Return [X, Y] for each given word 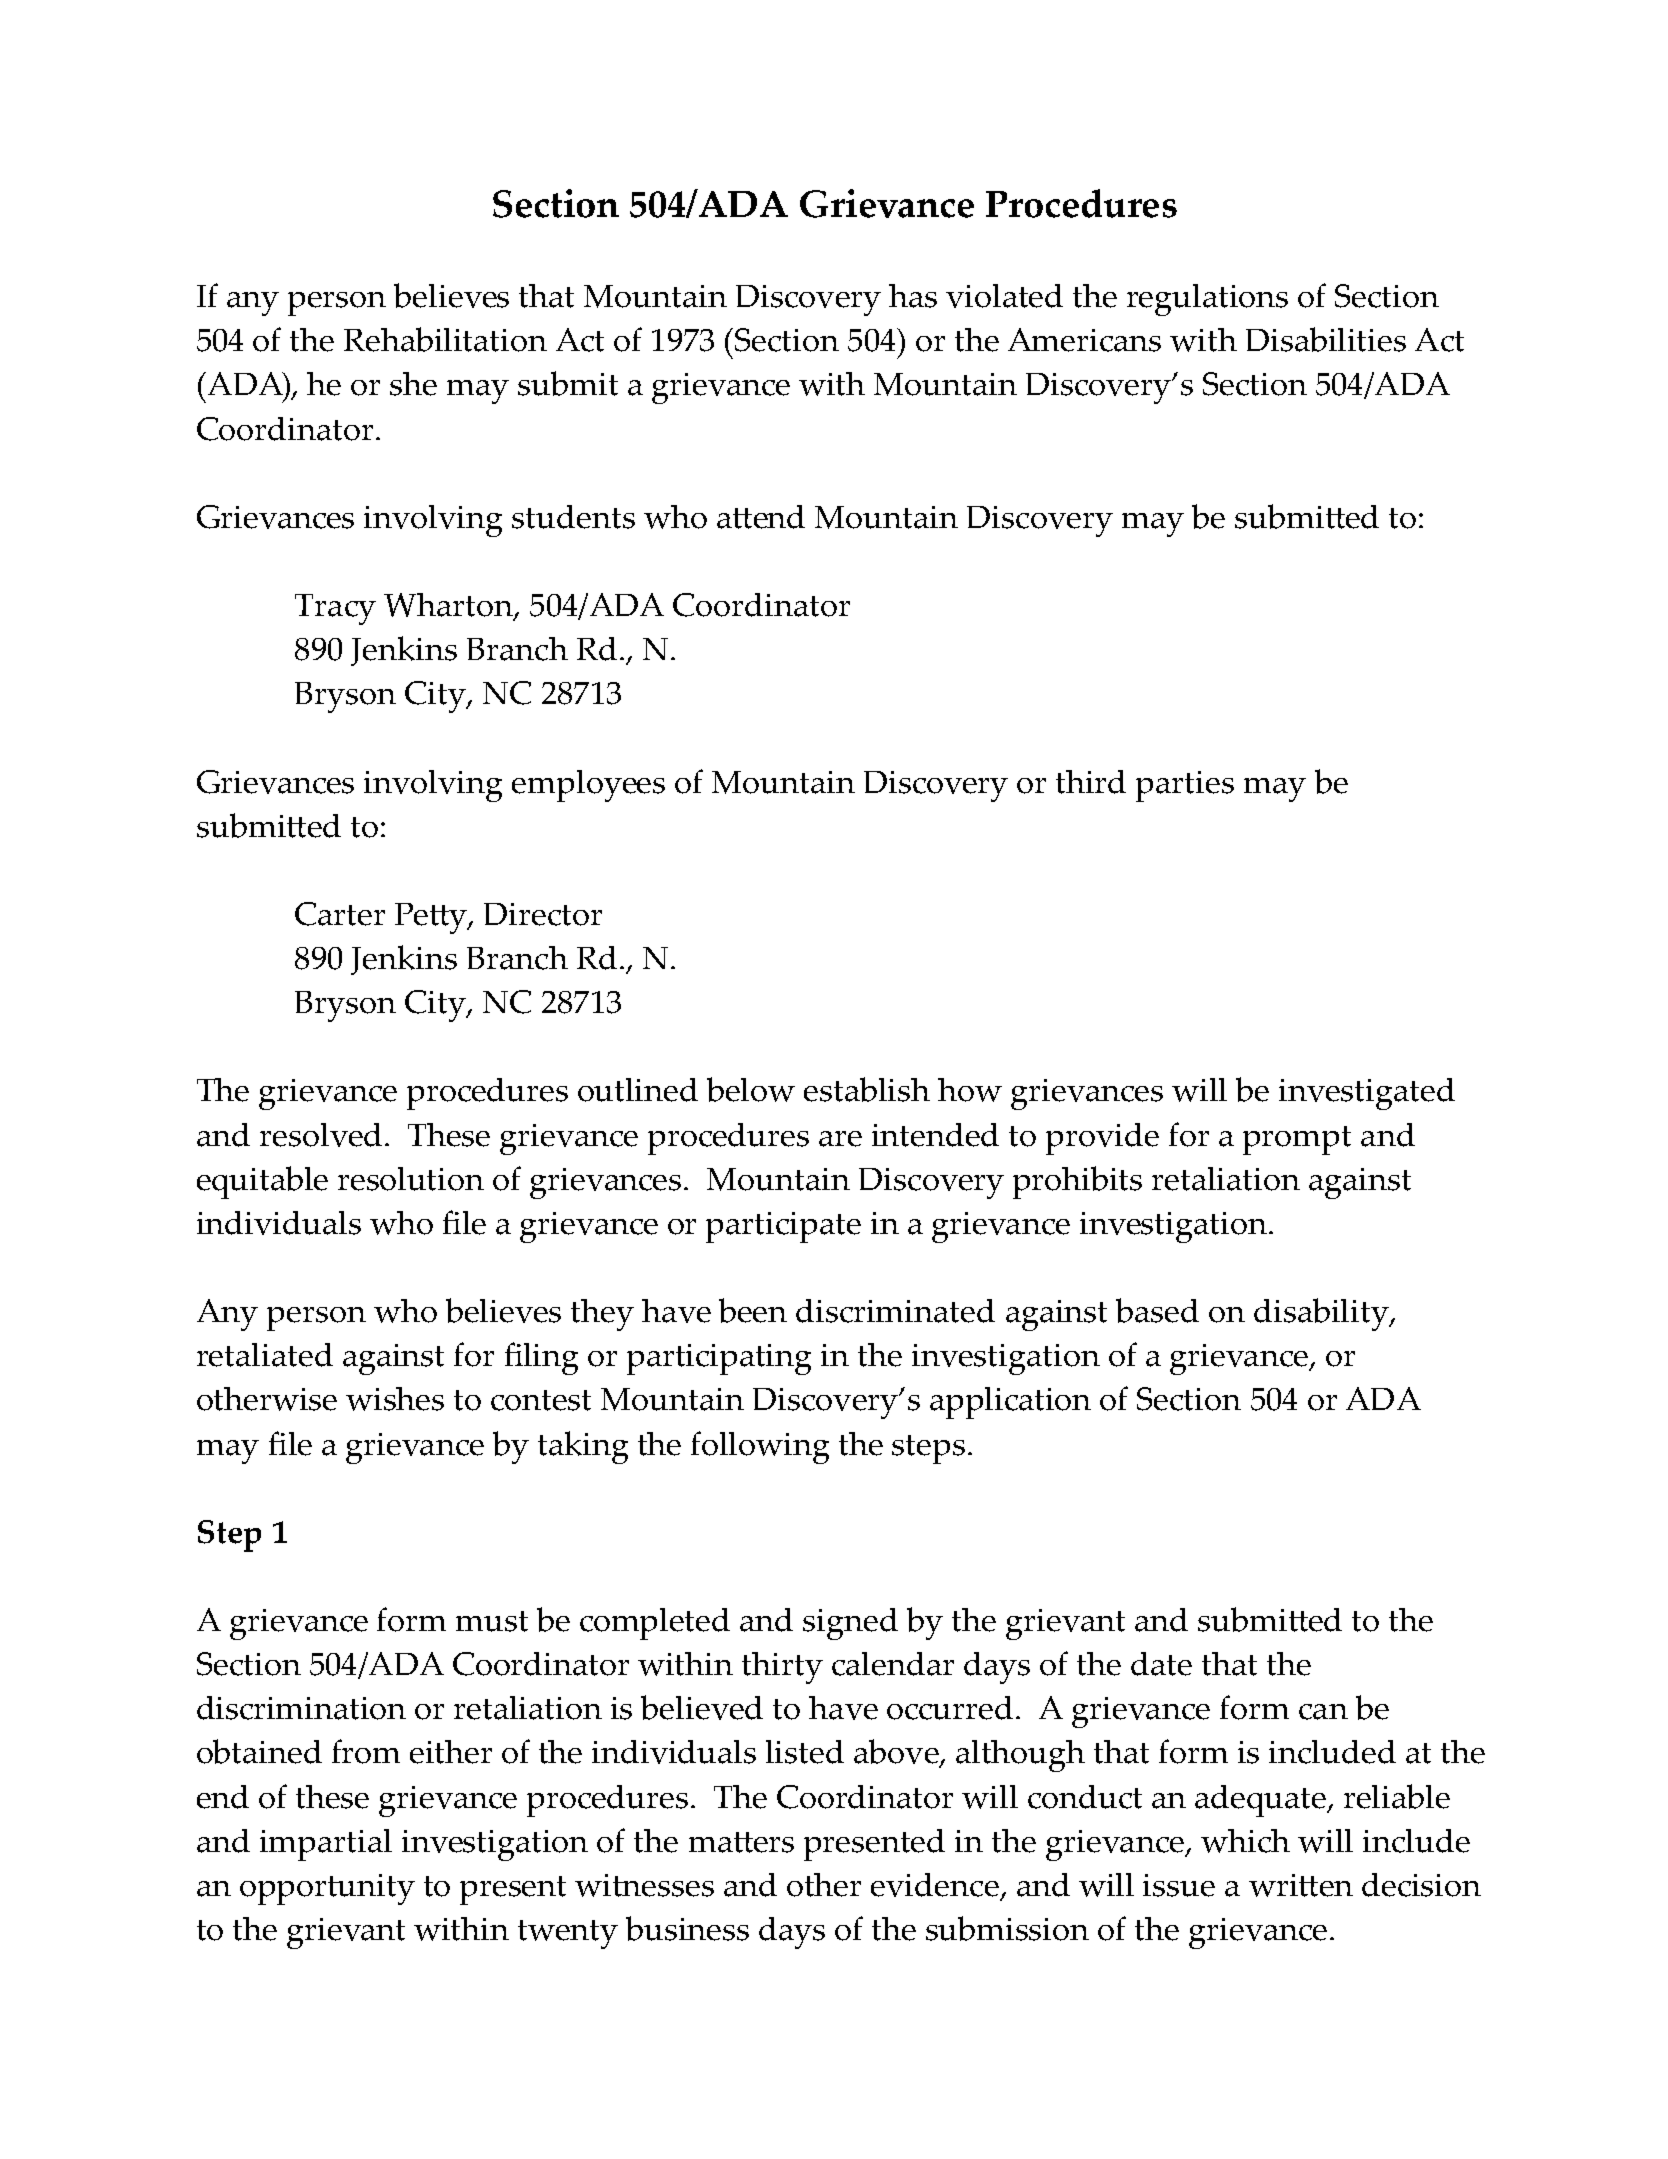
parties [1185, 786]
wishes [395, 1399]
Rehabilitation [445, 339]
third [1091, 782]
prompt [1297, 1140]
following [760, 1447]
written [1301, 1885]
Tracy [335, 609]
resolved [321, 1135]
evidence [935, 1885]
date [1161, 1664]
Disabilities [1326, 339]
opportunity [327, 1889]
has [913, 296]
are [840, 1139]
